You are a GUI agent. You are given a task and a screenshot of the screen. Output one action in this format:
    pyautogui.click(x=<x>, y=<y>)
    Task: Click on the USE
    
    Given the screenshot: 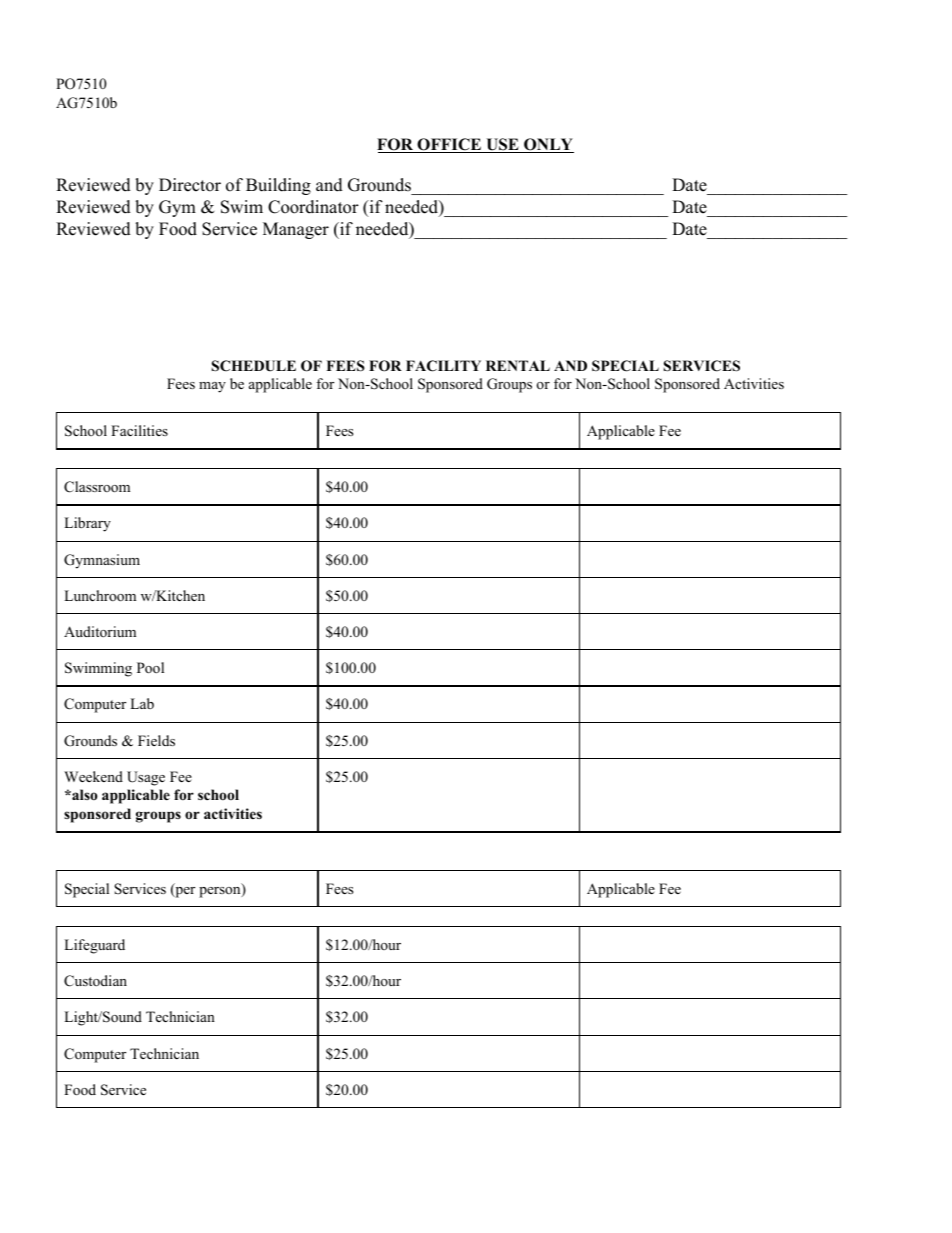 What is the action you would take?
    pyautogui.click(x=502, y=145)
